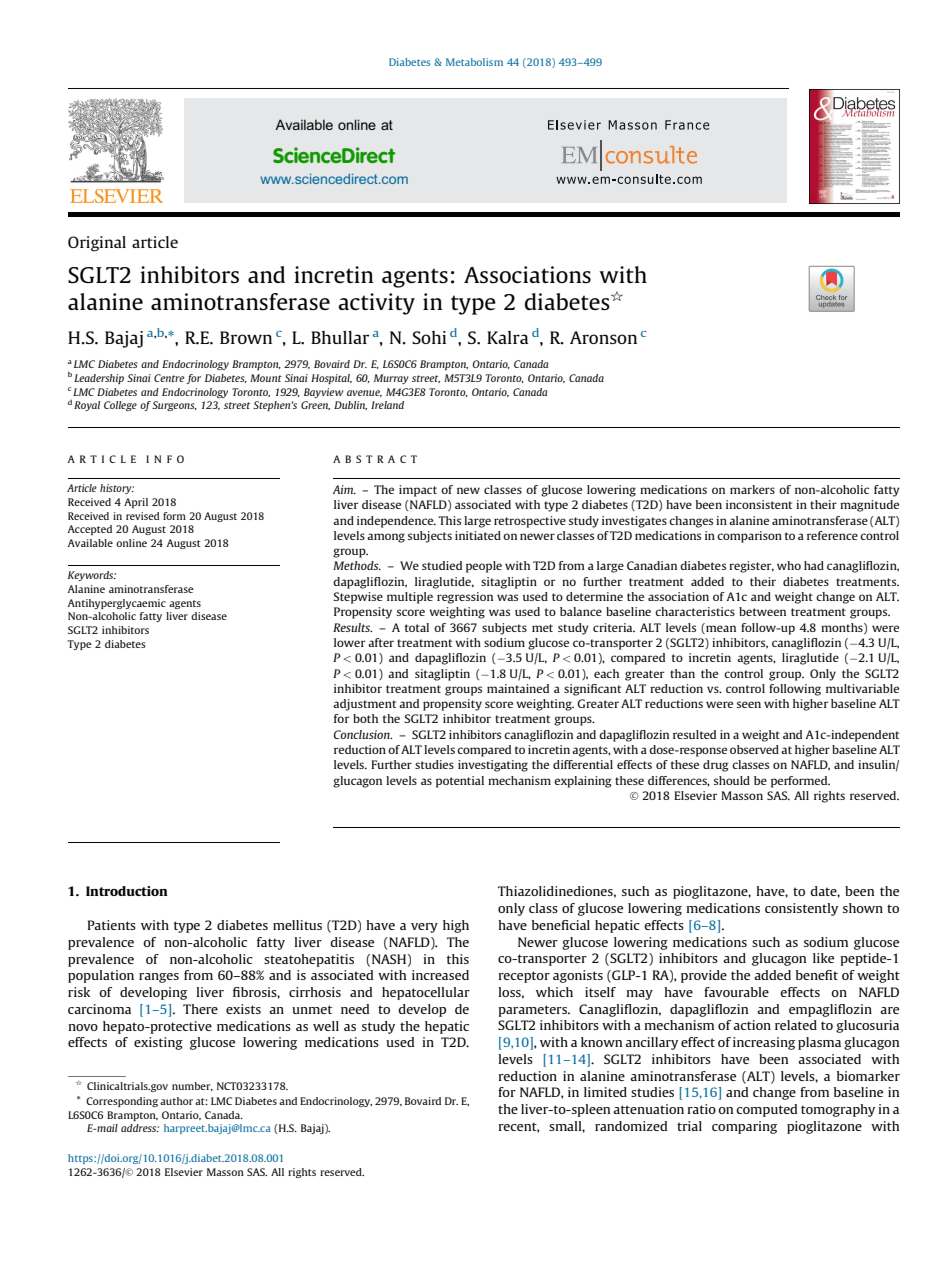  Describe the element at coordinates (142, 516) in the screenshot. I see `revised` at that location.
